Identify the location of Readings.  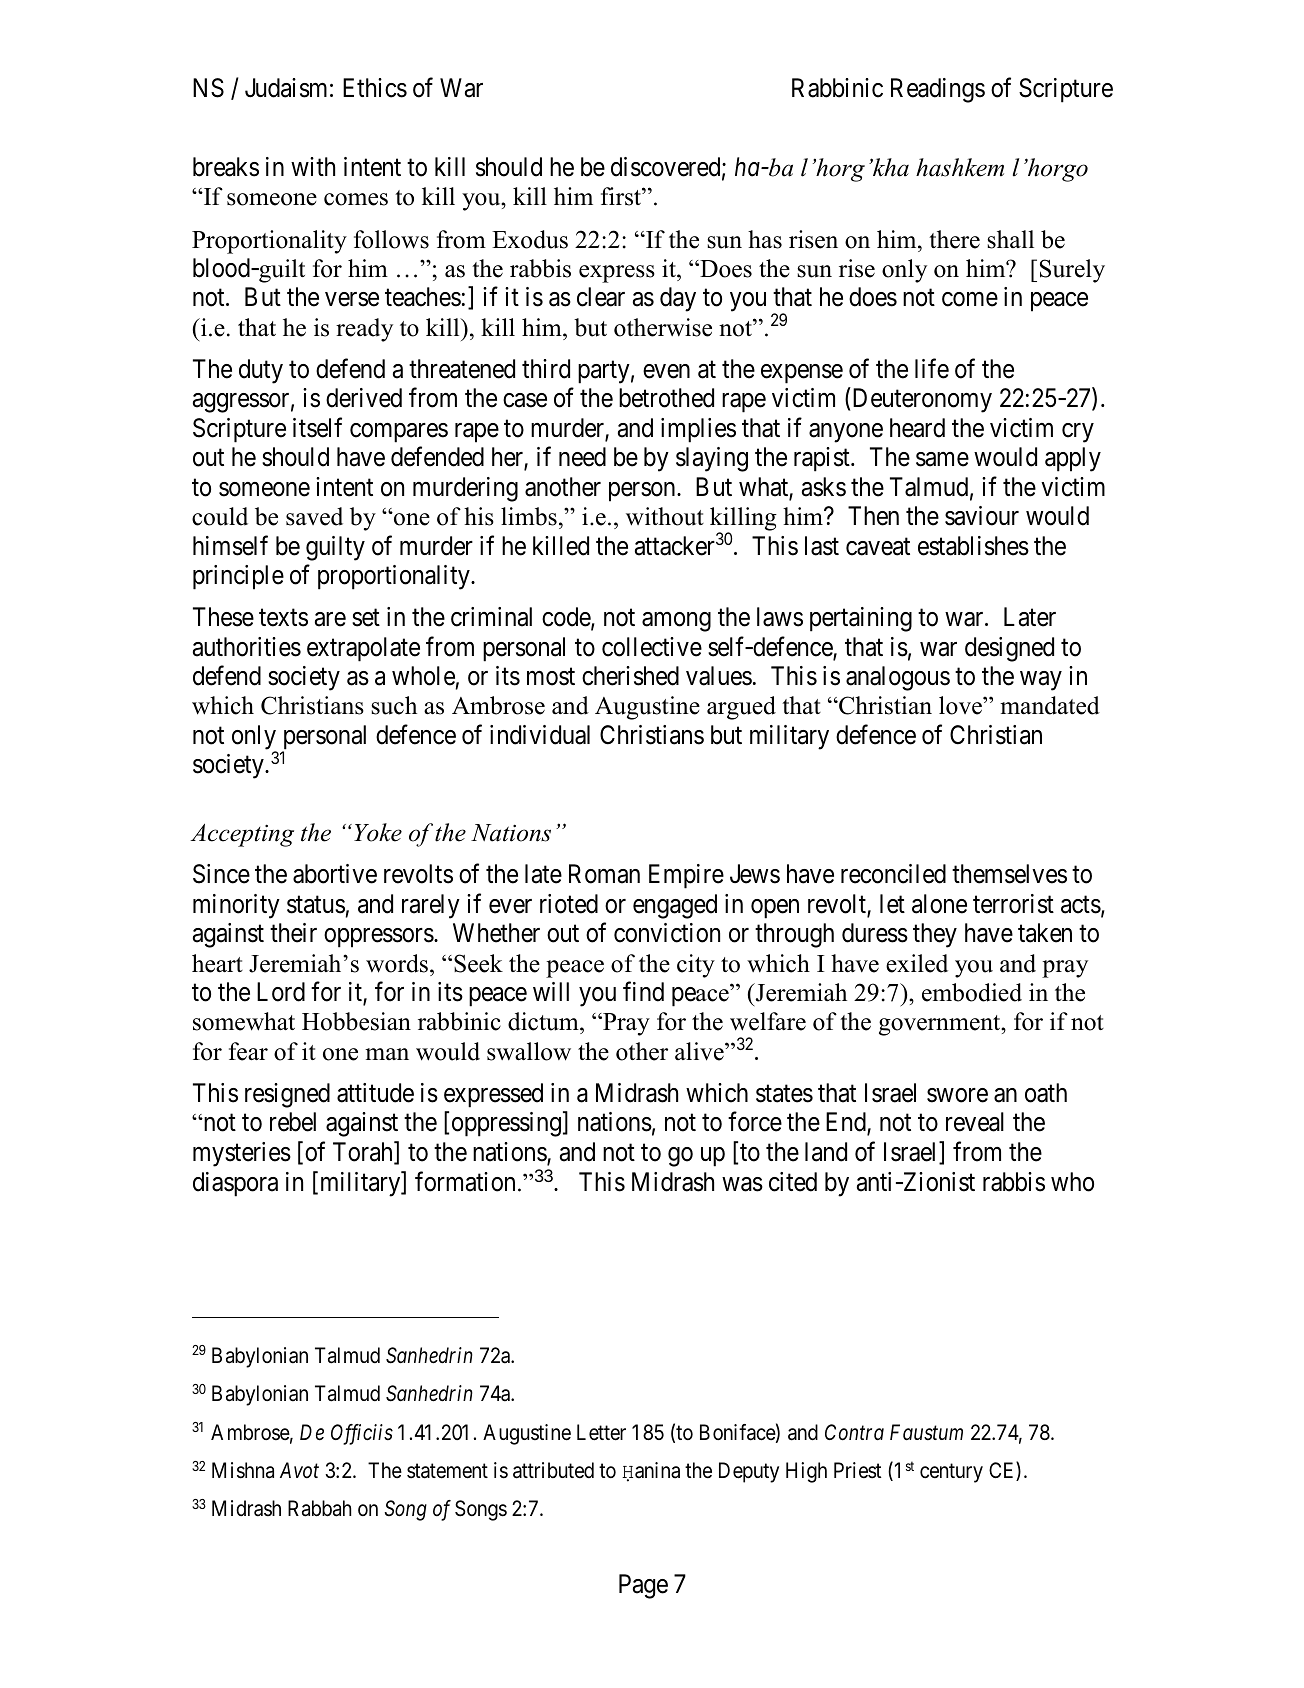
(938, 90).
